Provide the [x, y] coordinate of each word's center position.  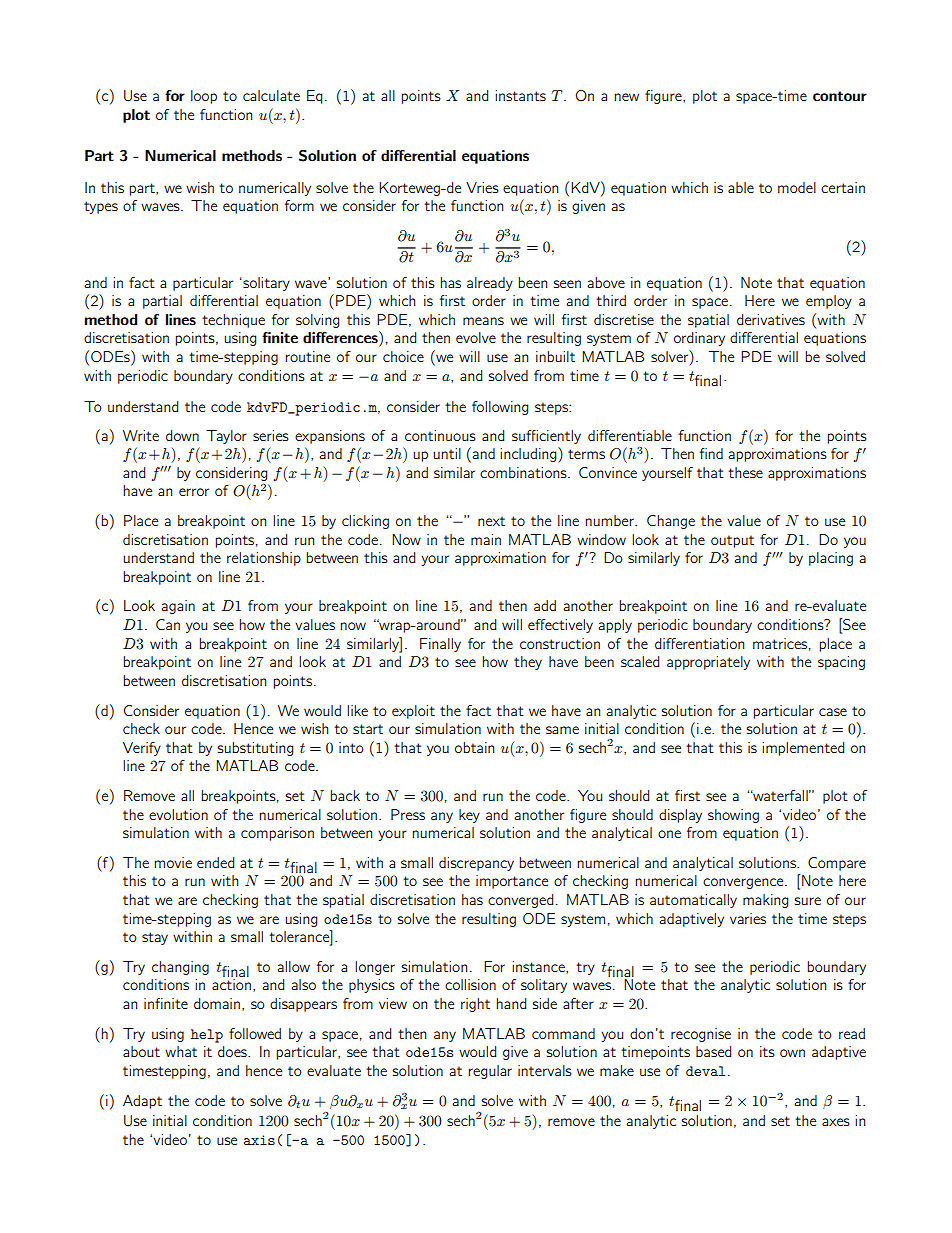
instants [520, 95]
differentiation [699, 643]
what [181, 1051]
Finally [440, 645]
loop [204, 97]
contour [840, 96]
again [178, 607]
